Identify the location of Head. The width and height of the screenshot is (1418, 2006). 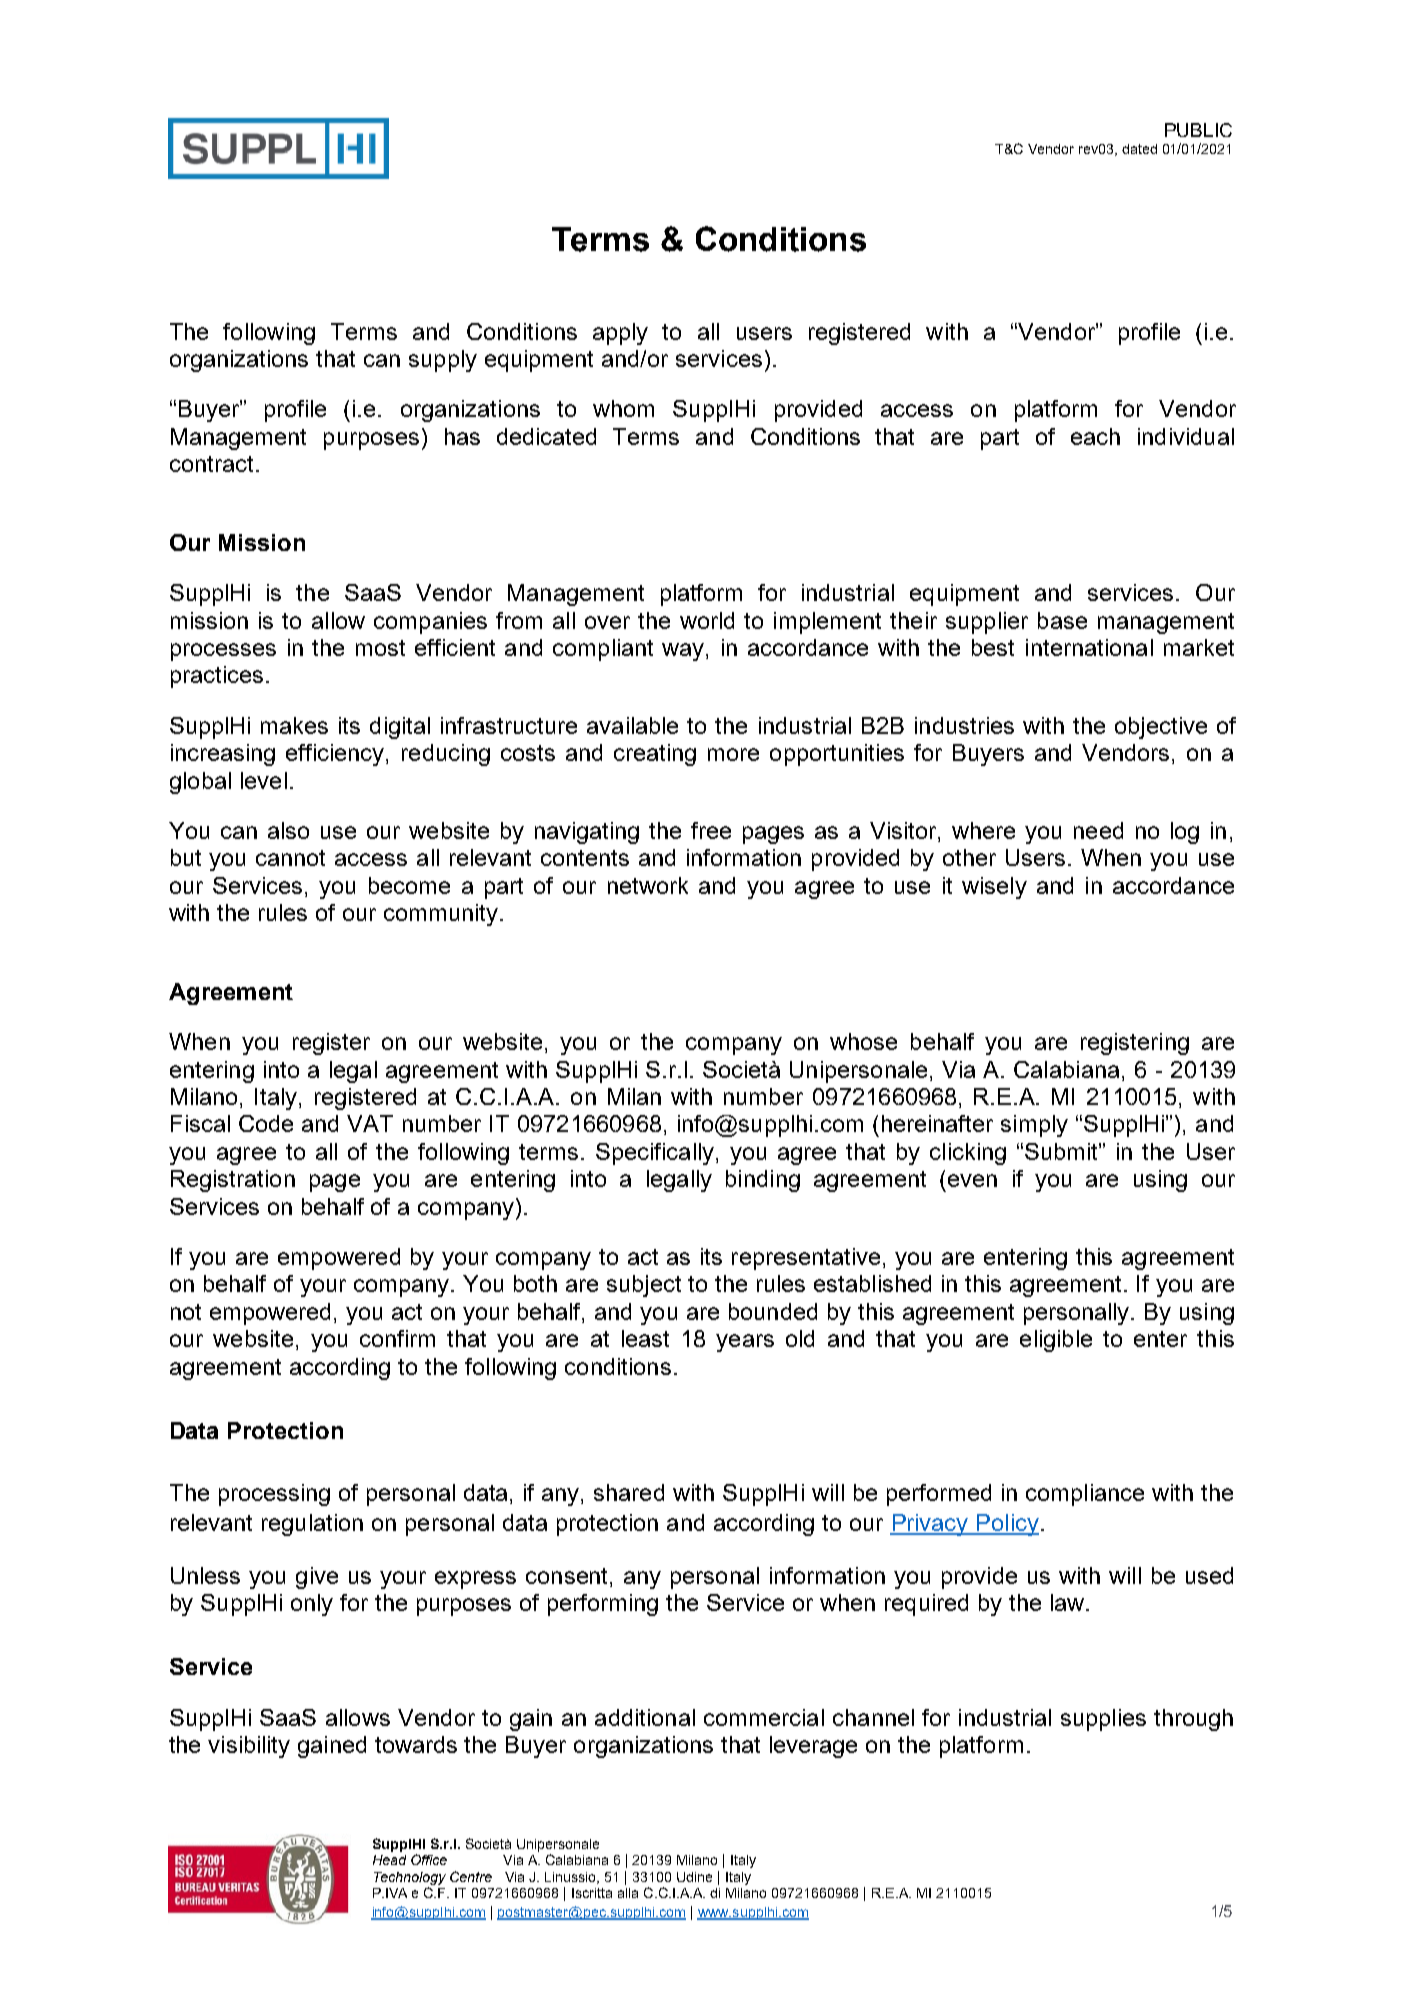
(389, 1860).
